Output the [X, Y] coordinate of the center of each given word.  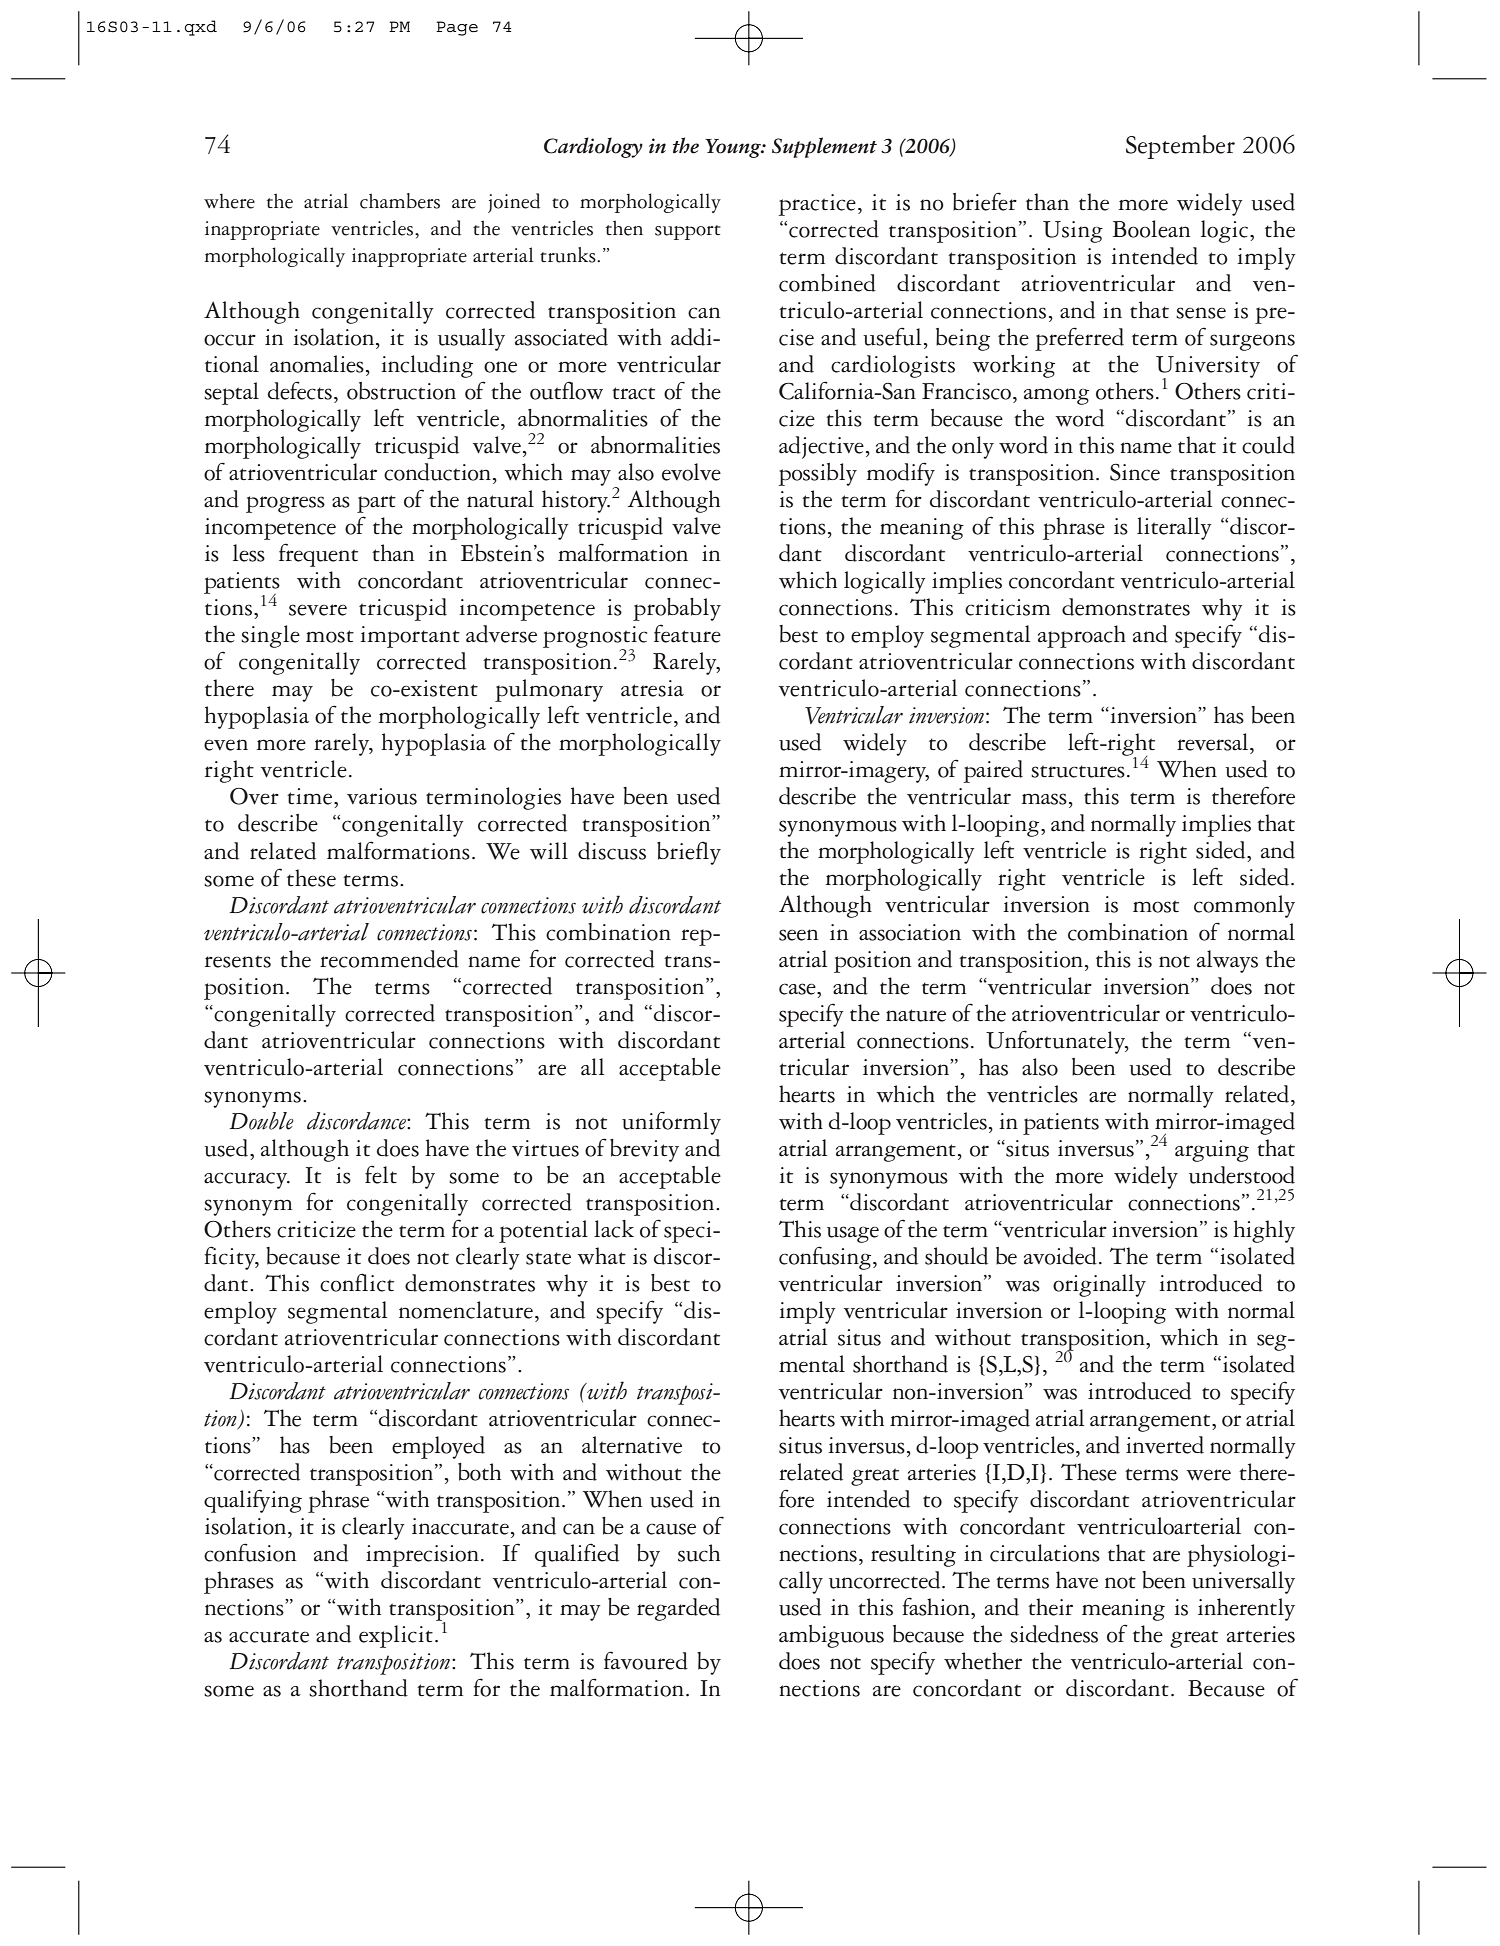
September [1180, 147]
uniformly [671, 1123]
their [1050, 1607]
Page [457, 28]
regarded [678, 1609]
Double [261, 1121]
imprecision [422, 1556]
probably [677, 609]
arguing [1212, 1151]
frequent [318, 555]
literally [1174, 528]
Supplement [824, 147]
